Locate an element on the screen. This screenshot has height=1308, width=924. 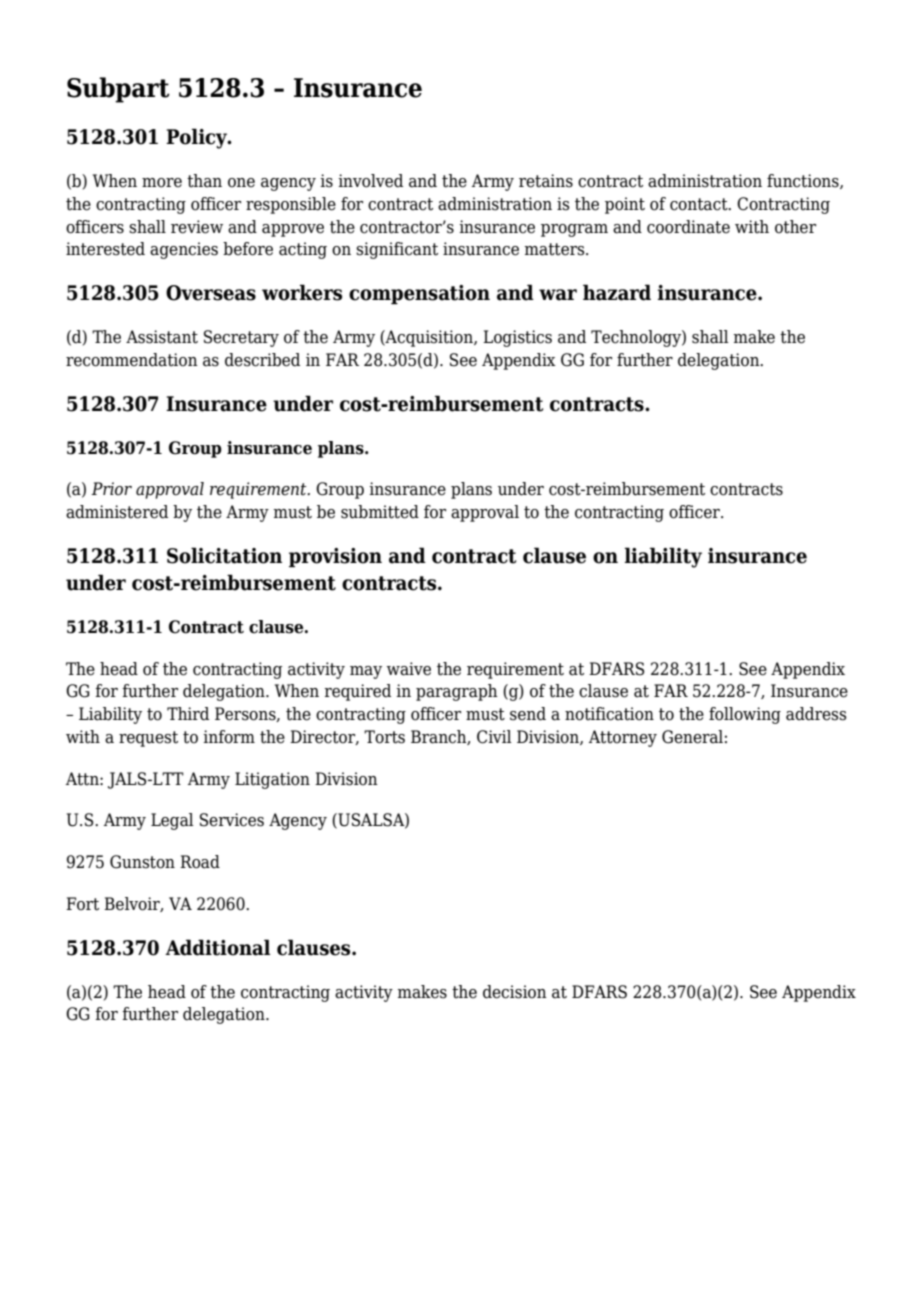
Attorney is located at coordinates (623, 738).
